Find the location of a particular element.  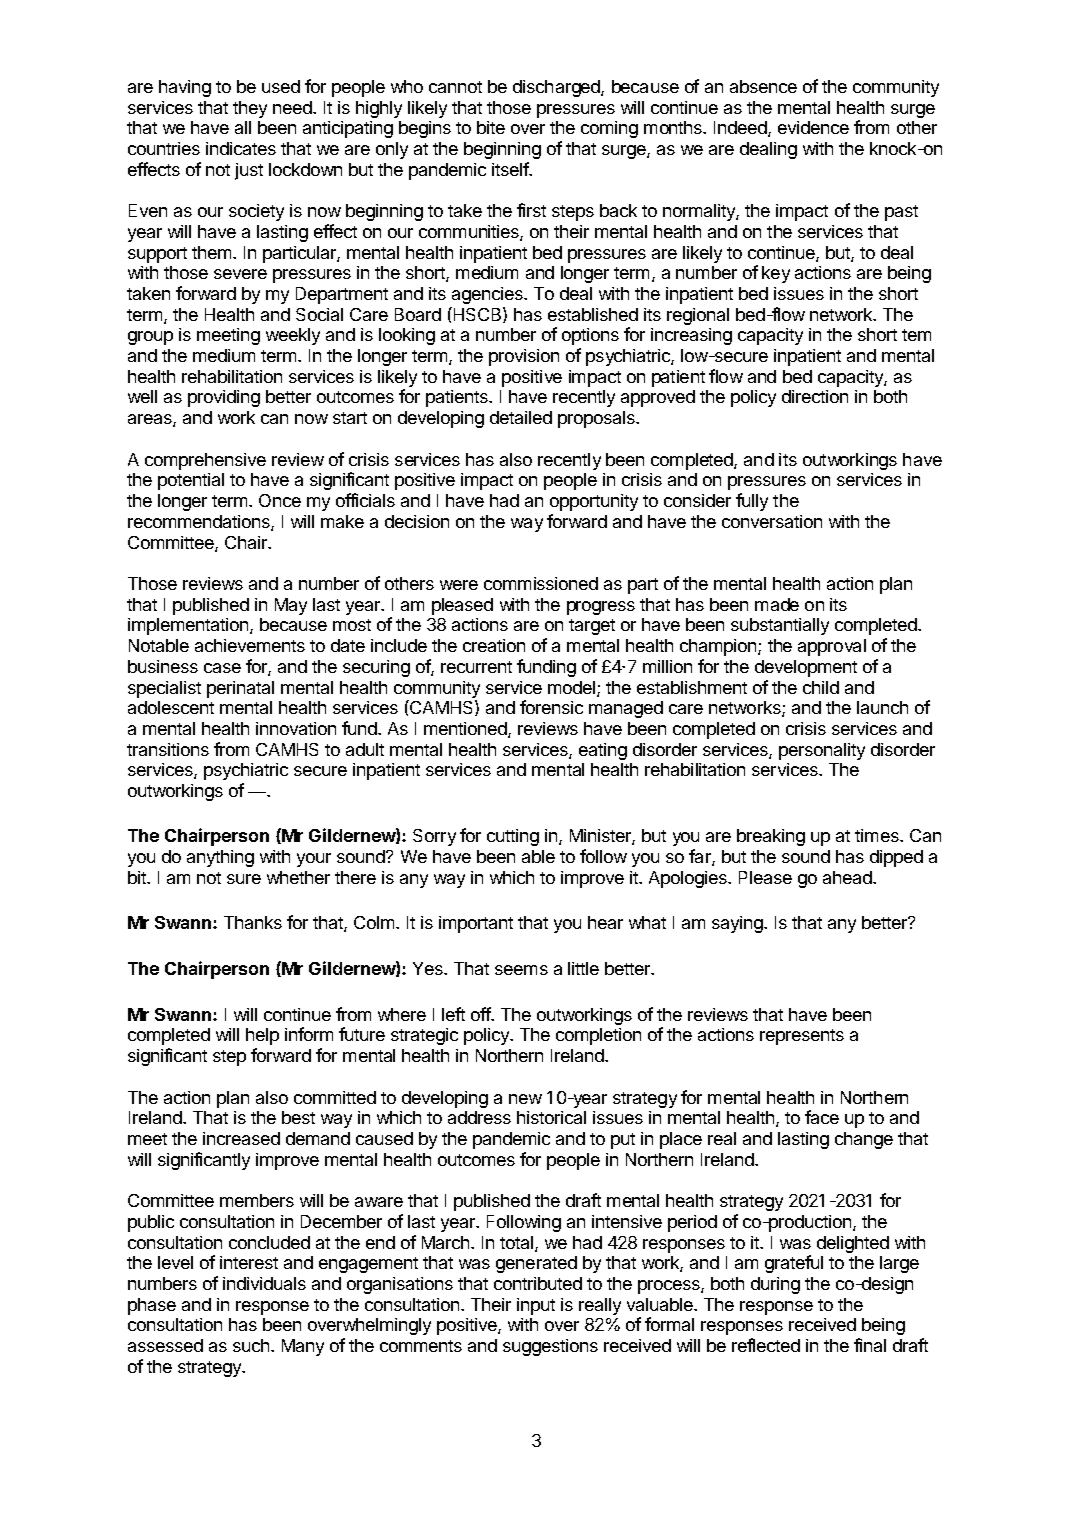

perinatal is located at coordinates (240, 689).
